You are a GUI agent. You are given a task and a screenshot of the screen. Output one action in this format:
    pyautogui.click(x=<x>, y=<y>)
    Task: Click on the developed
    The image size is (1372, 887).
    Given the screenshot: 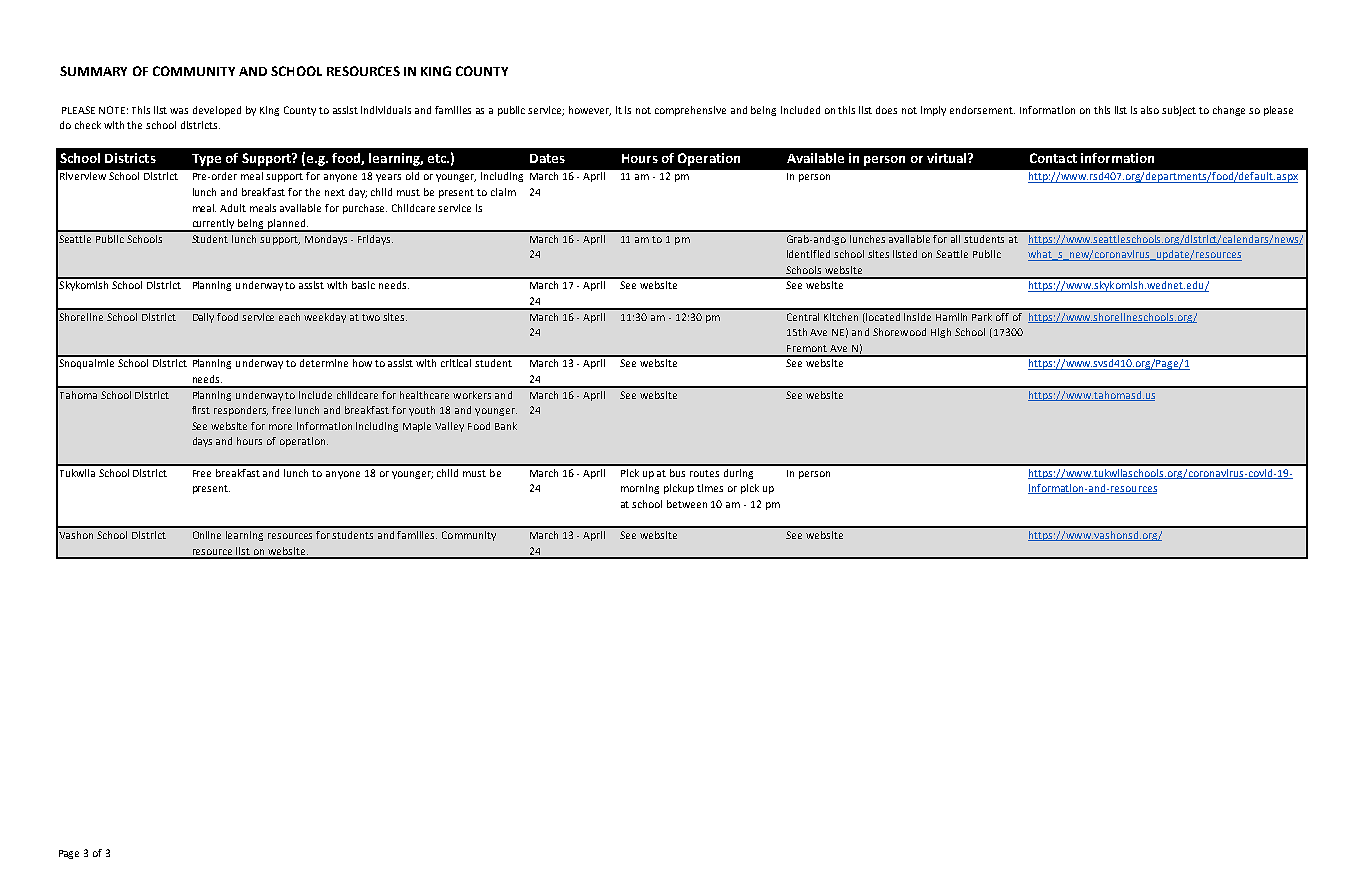 What is the action you would take?
    pyautogui.click(x=217, y=111)
